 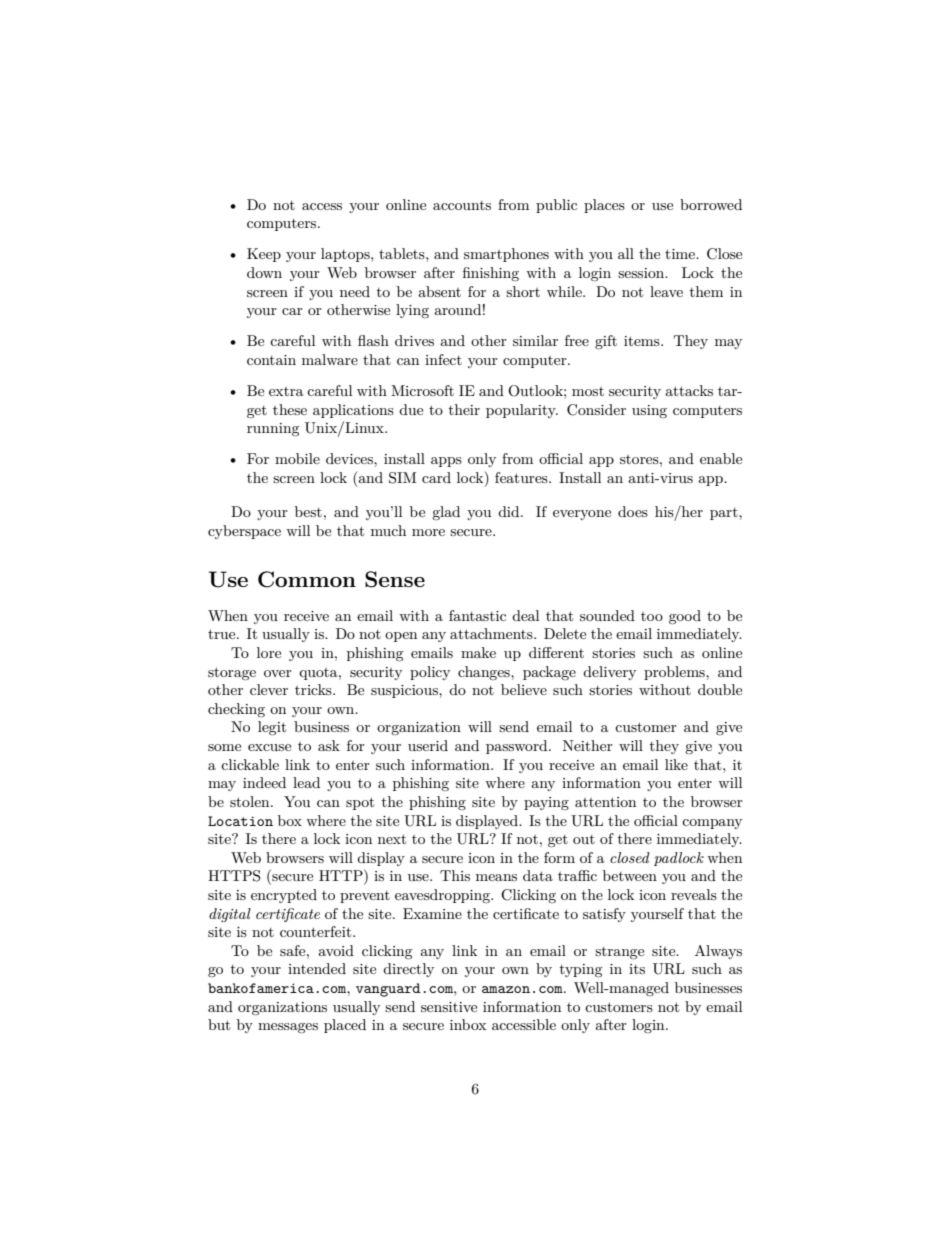 I want to click on lore, so click(x=269, y=652).
